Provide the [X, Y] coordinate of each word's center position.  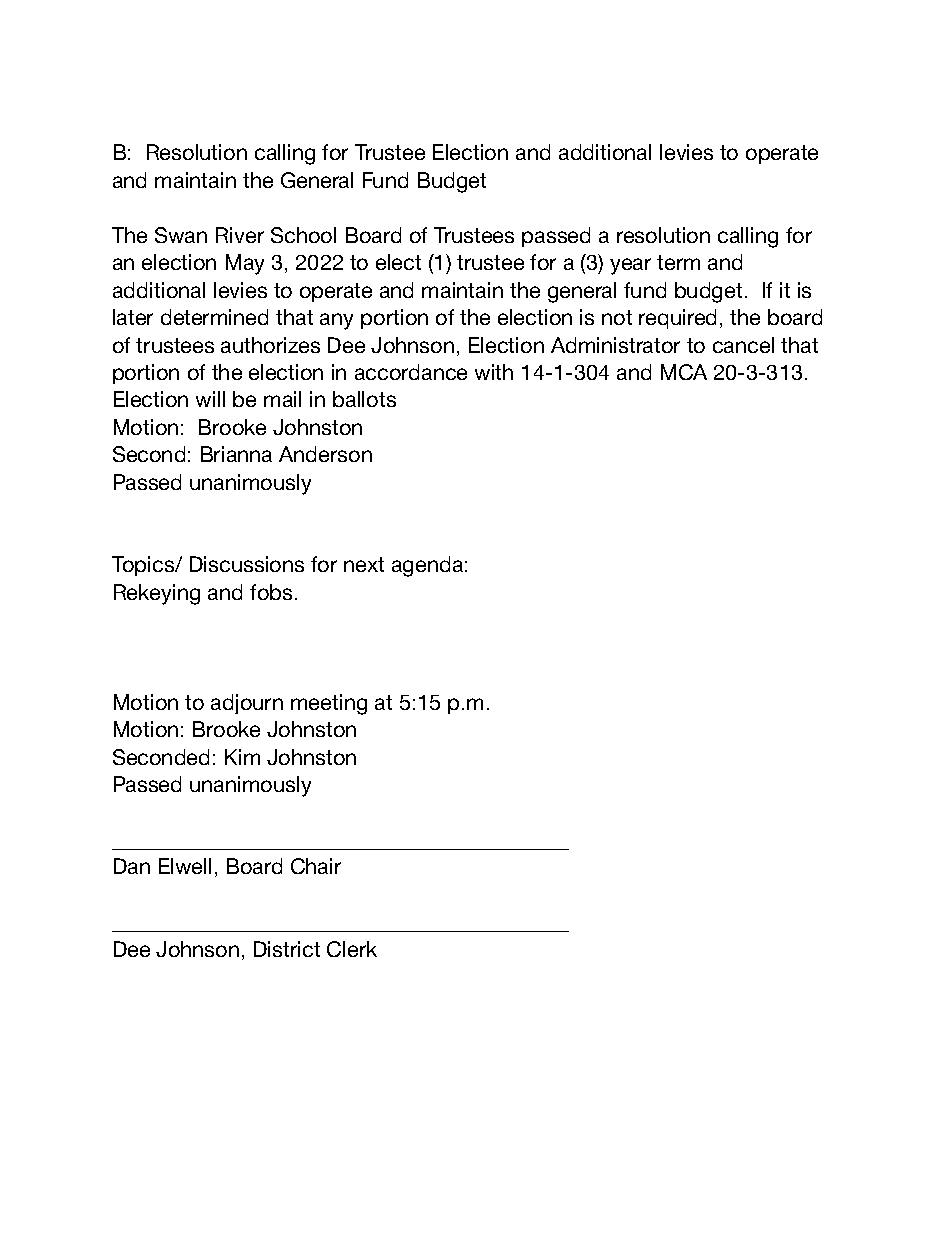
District [287, 949]
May [245, 264]
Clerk [352, 949]
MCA [684, 372]
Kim [242, 757]
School [303, 235]
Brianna [236, 454]
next [364, 564]
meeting [329, 704]
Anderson [325, 454]
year [630, 266]
